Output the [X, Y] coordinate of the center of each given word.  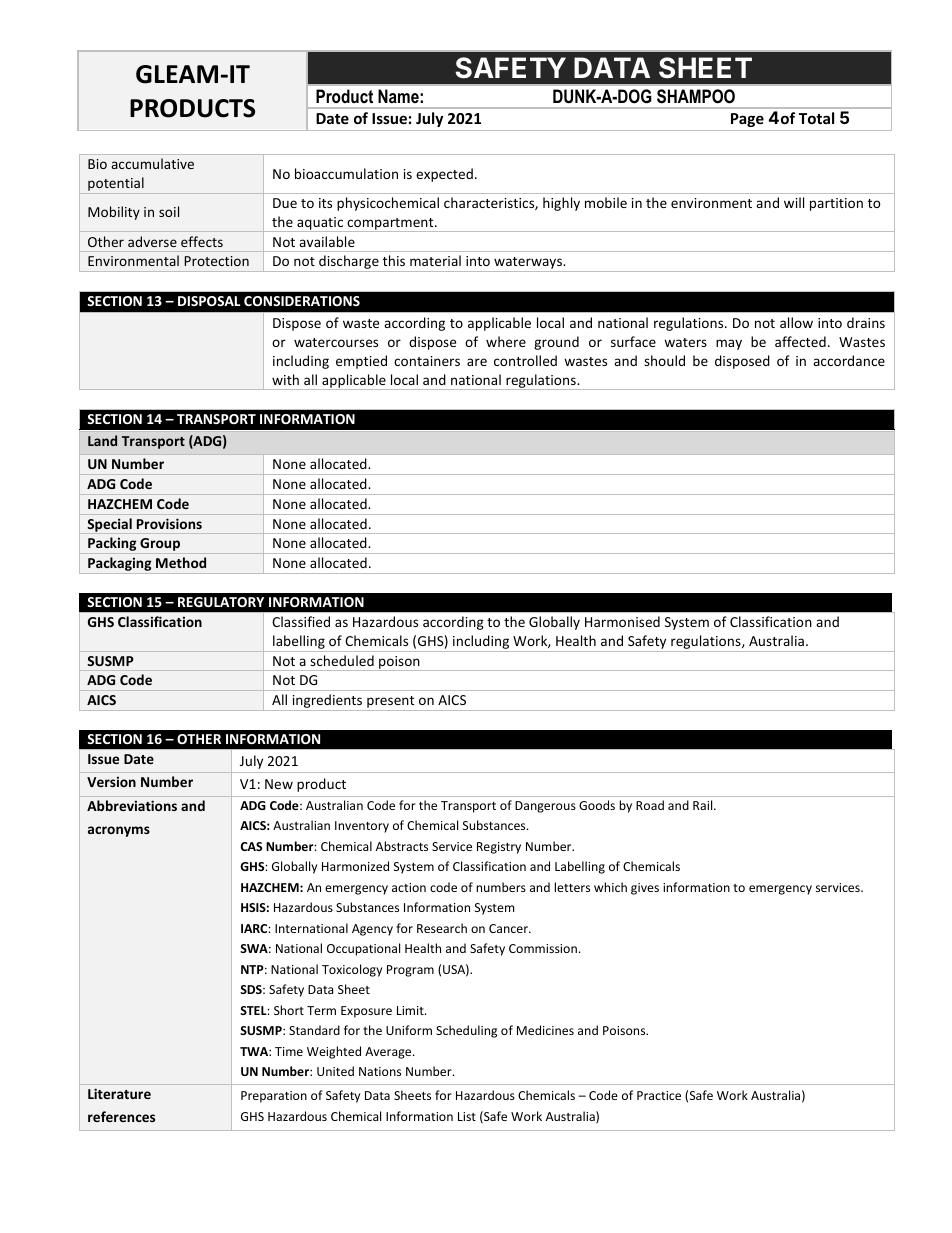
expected [444, 175]
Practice [659, 1095]
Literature [119, 1093]
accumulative [152, 163]
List [467, 1116]
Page [747, 120]
